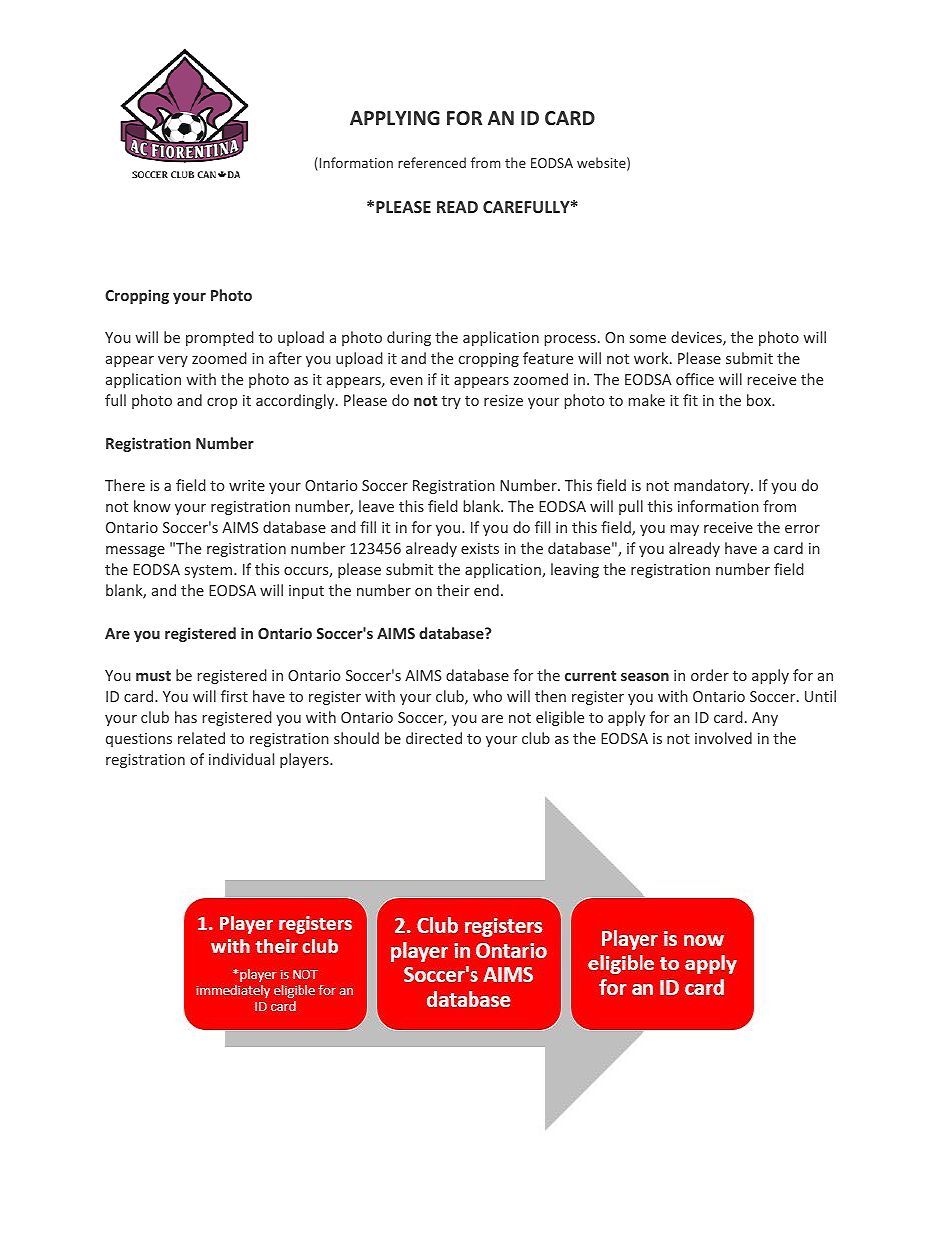 The height and width of the screenshot is (1233, 952). What do you see at coordinates (713, 486) in the screenshot?
I see `mandatory` at bounding box center [713, 486].
